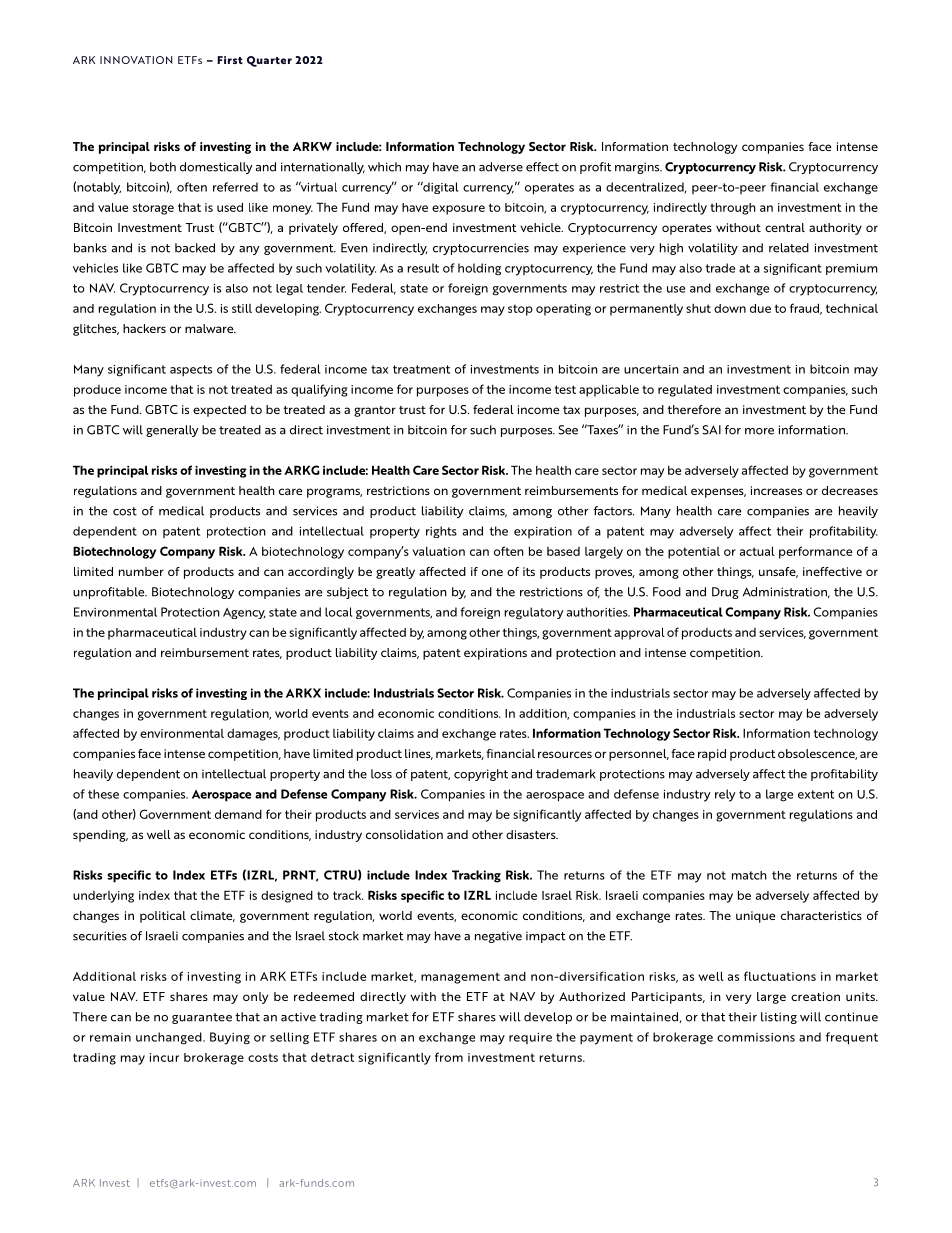 The height and width of the screenshot is (1233, 952). Describe the element at coordinates (449, 1057) in the screenshot. I see `from` at that location.
